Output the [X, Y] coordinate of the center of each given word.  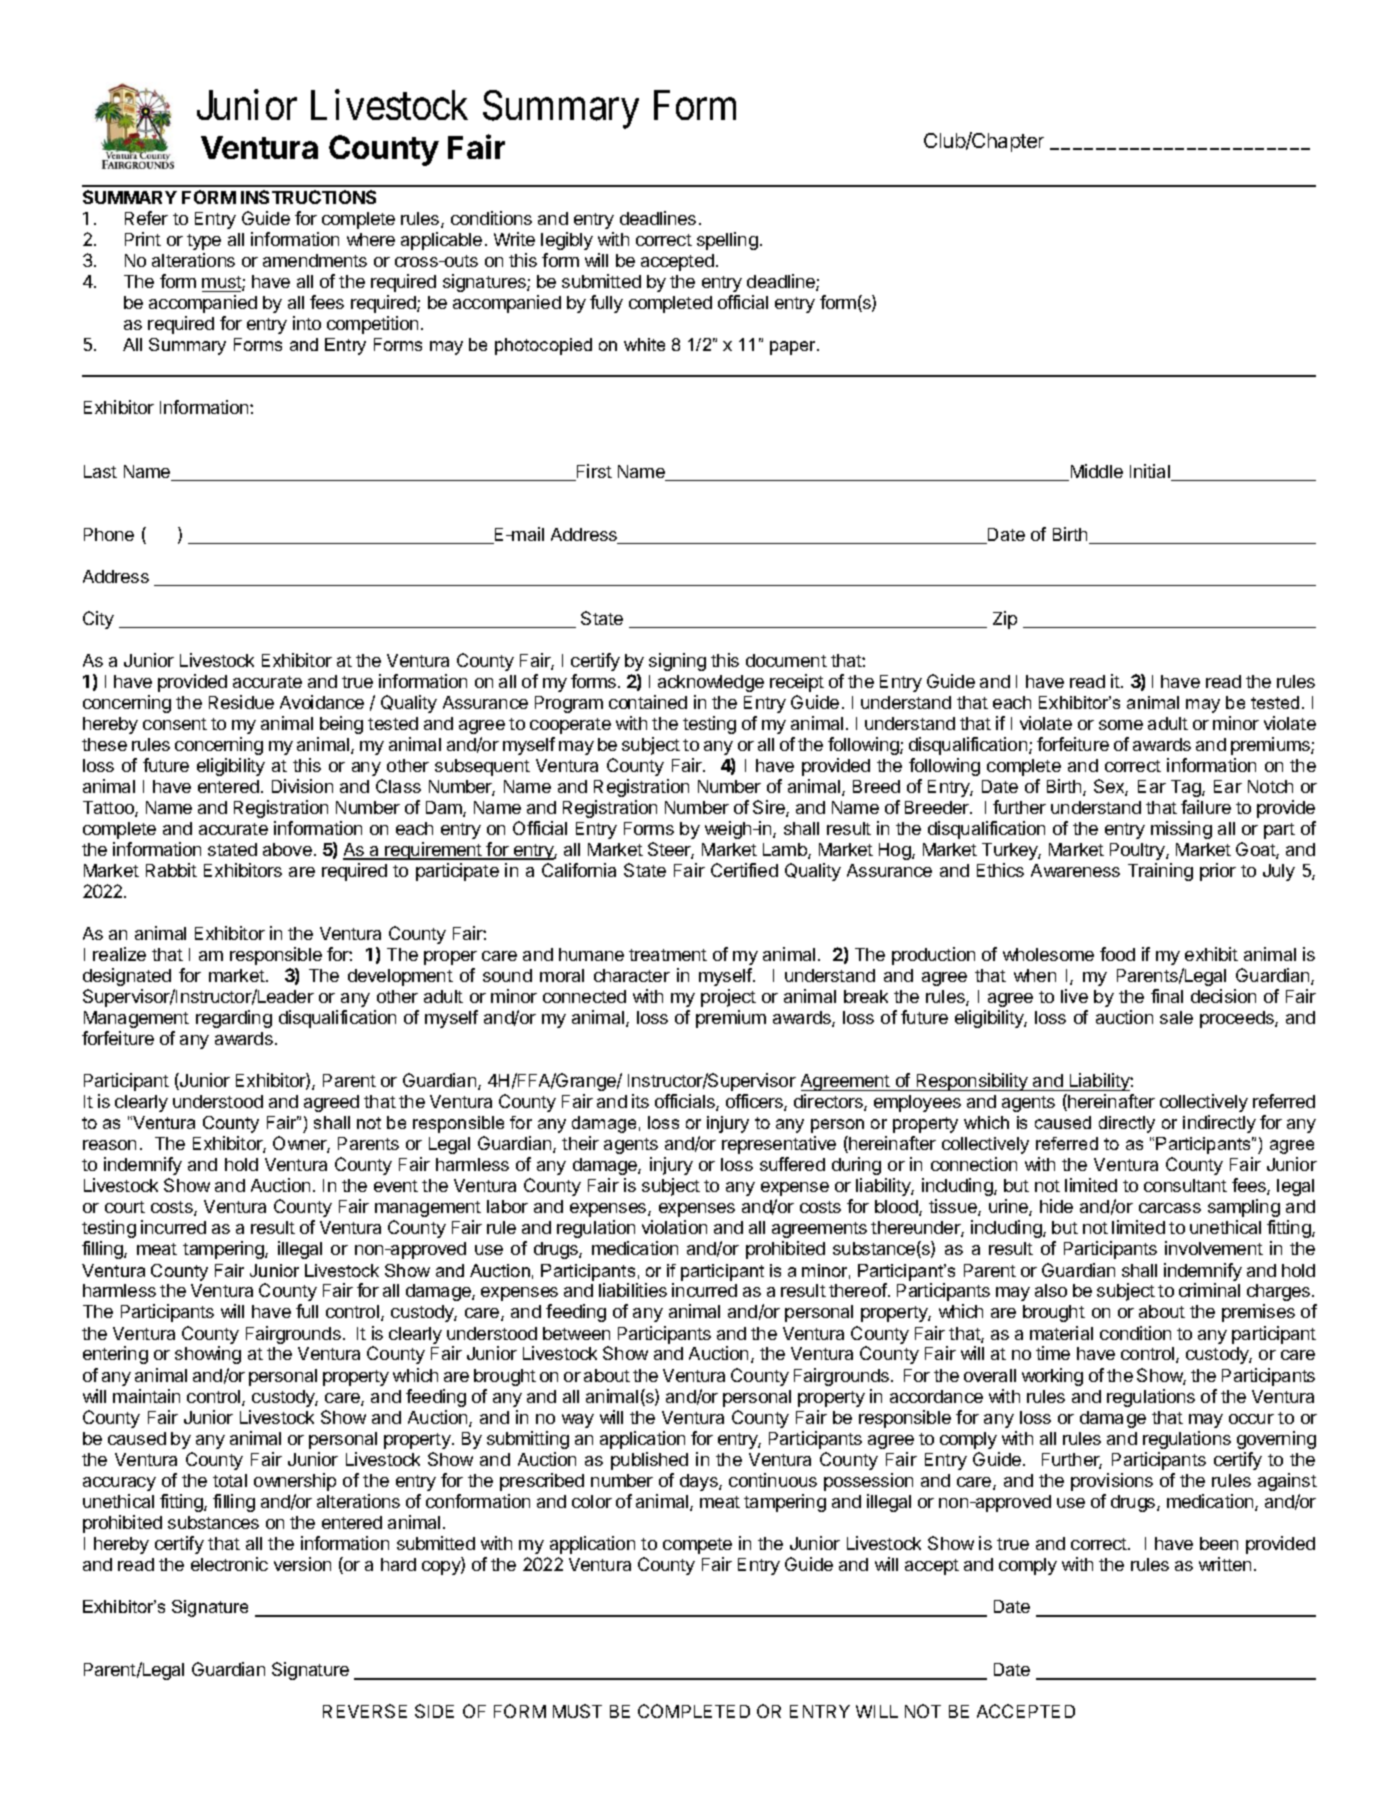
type [204, 242]
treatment [668, 955]
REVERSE [365, 1711]
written [1225, 1564]
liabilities [633, 1290]
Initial [1151, 472]
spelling [727, 241]
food [1117, 954]
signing [677, 662]
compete [697, 1546]
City [98, 620]
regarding [234, 1019]
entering [115, 1355]
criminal [1209, 1290]
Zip [1005, 620]
